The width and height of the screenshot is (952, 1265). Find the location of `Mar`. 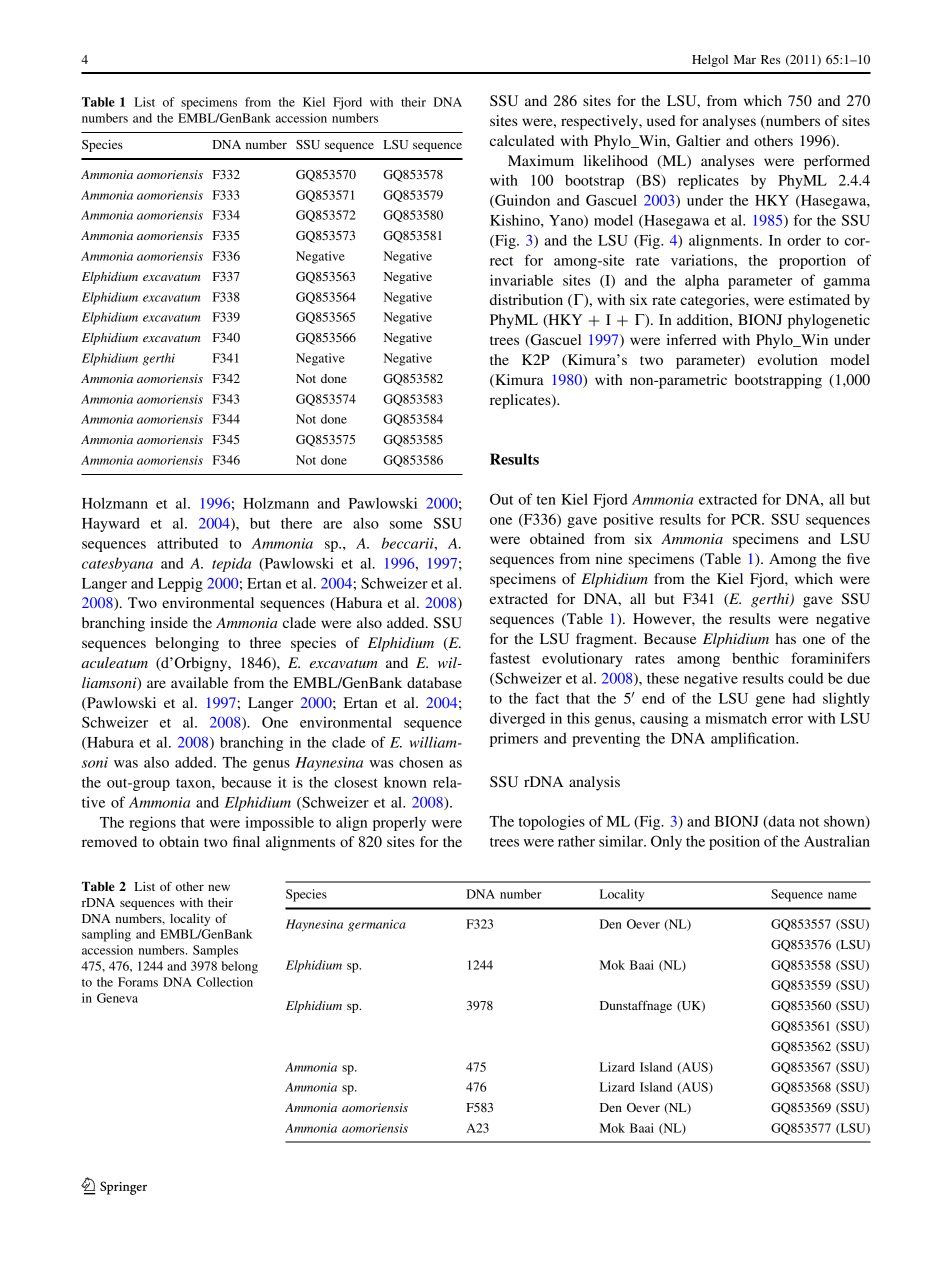

Mar is located at coordinates (745, 59).
